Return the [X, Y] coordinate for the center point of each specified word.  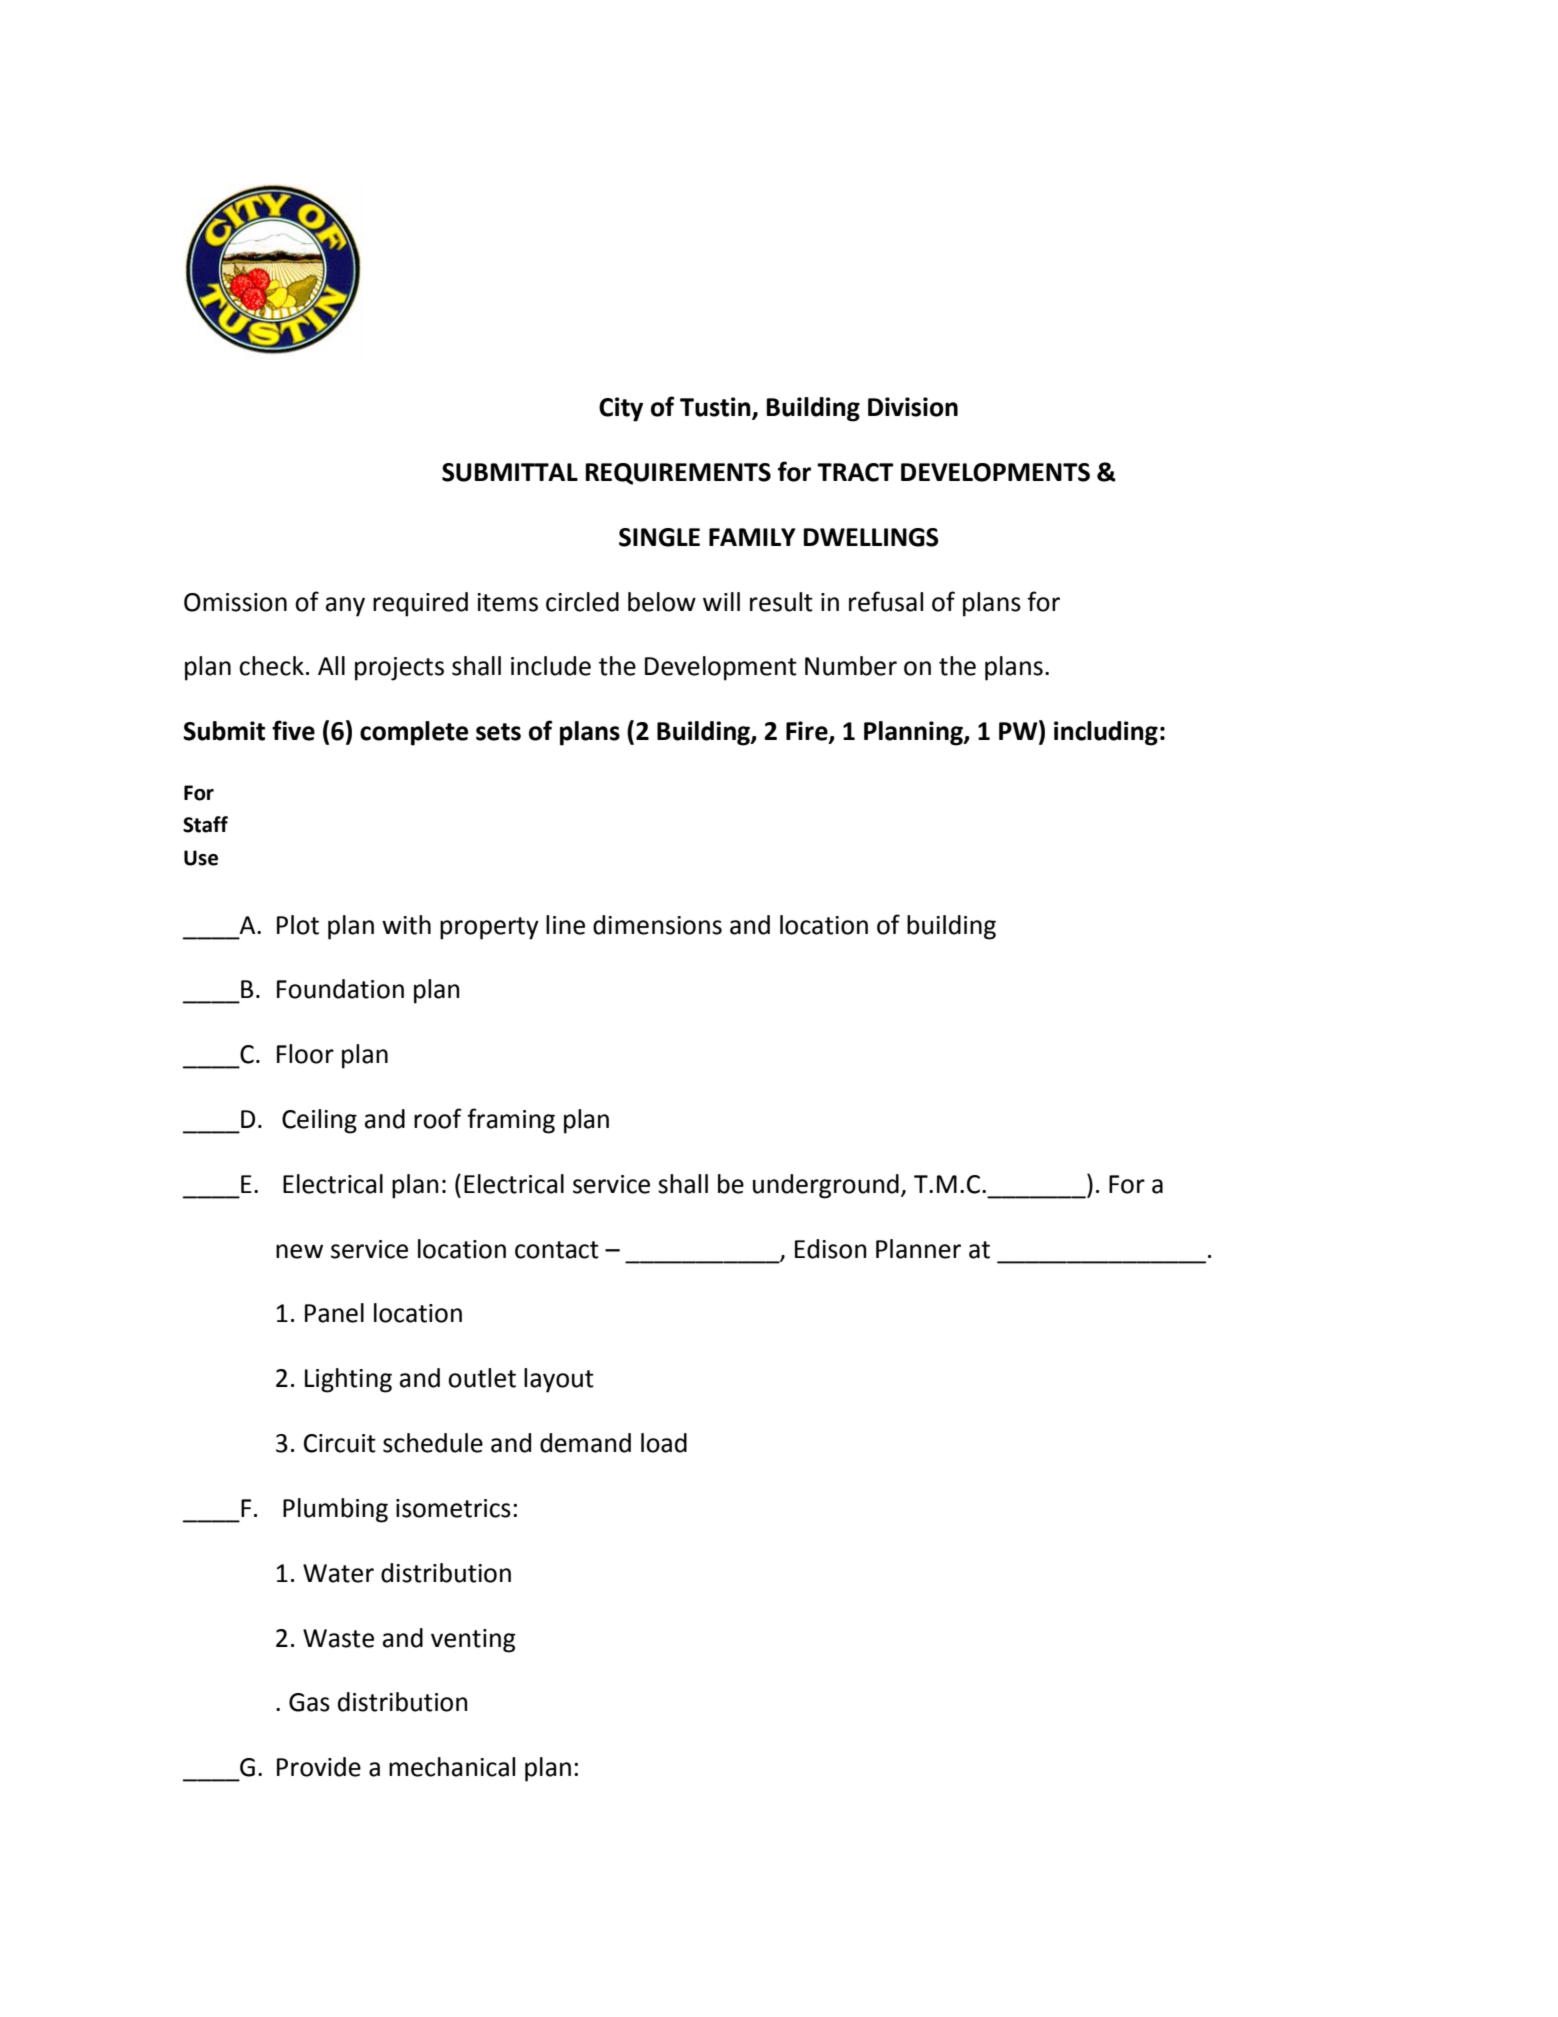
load [664, 1443]
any [345, 607]
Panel [334, 1313]
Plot [298, 925]
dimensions [657, 925]
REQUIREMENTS [678, 474]
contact [557, 1250]
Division [913, 407]
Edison [831, 1249]
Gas [309, 1702]
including [1106, 733]
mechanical [452, 1767]
